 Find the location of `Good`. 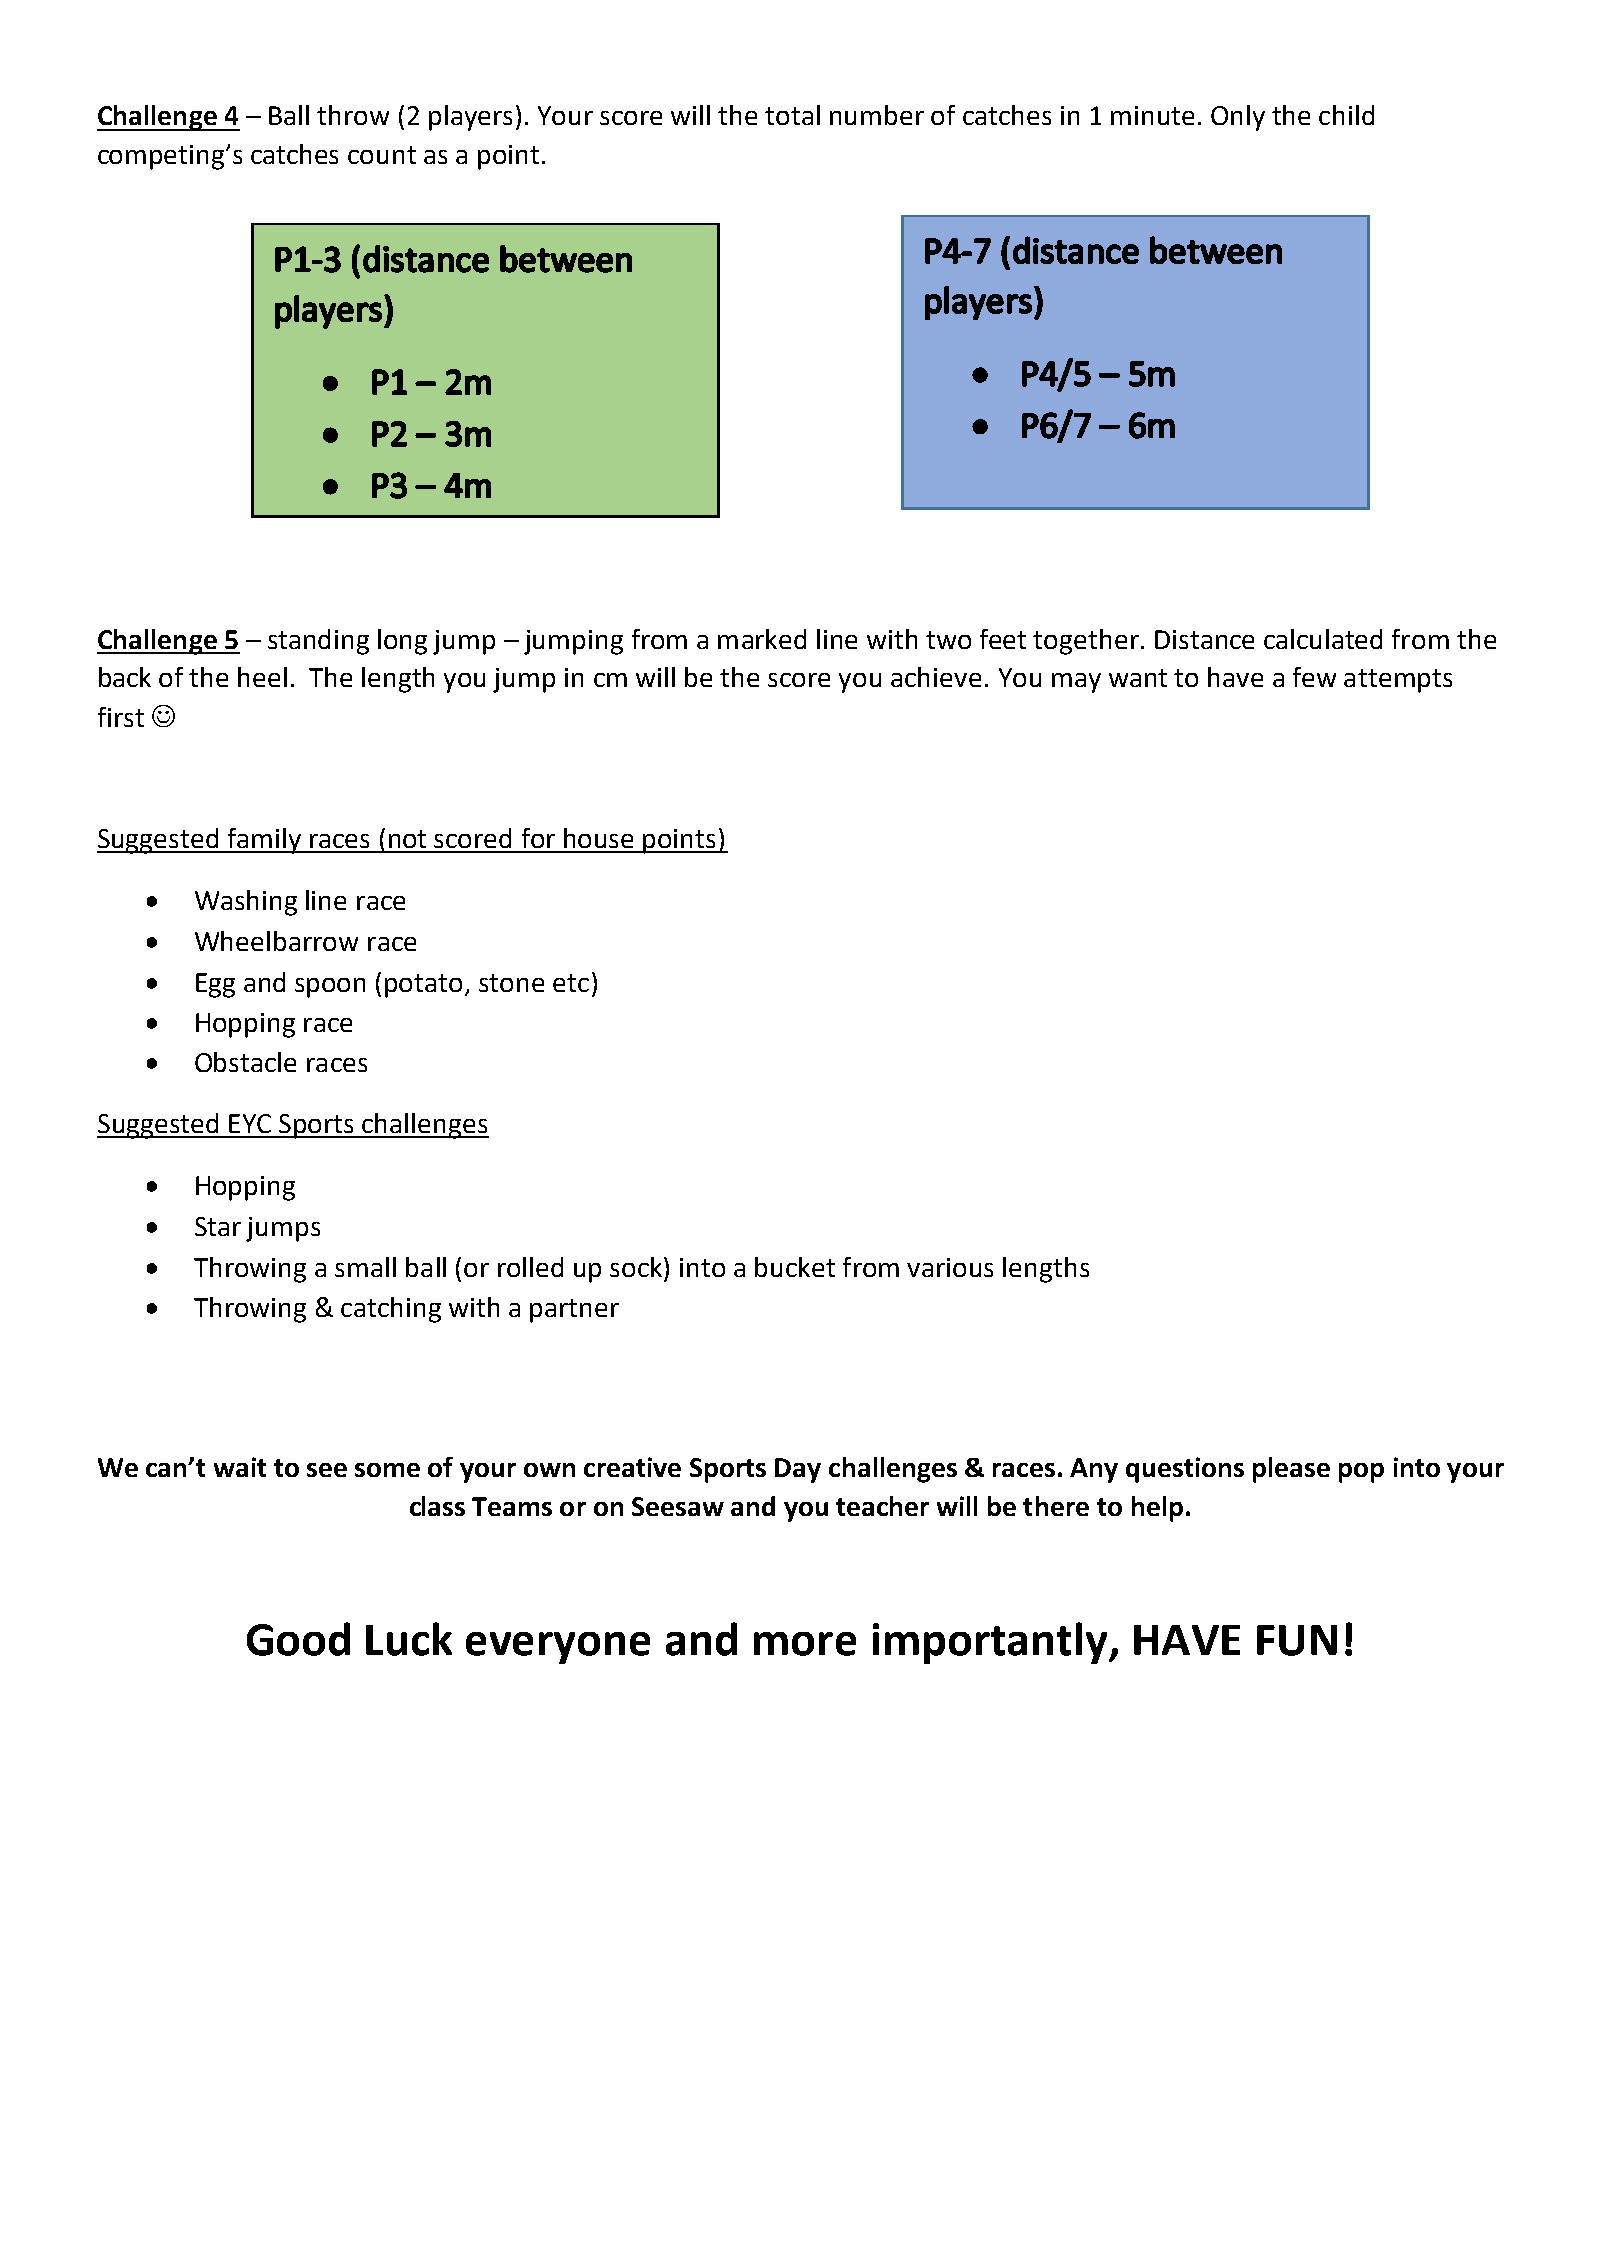

Good is located at coordinates (298, 1639).
